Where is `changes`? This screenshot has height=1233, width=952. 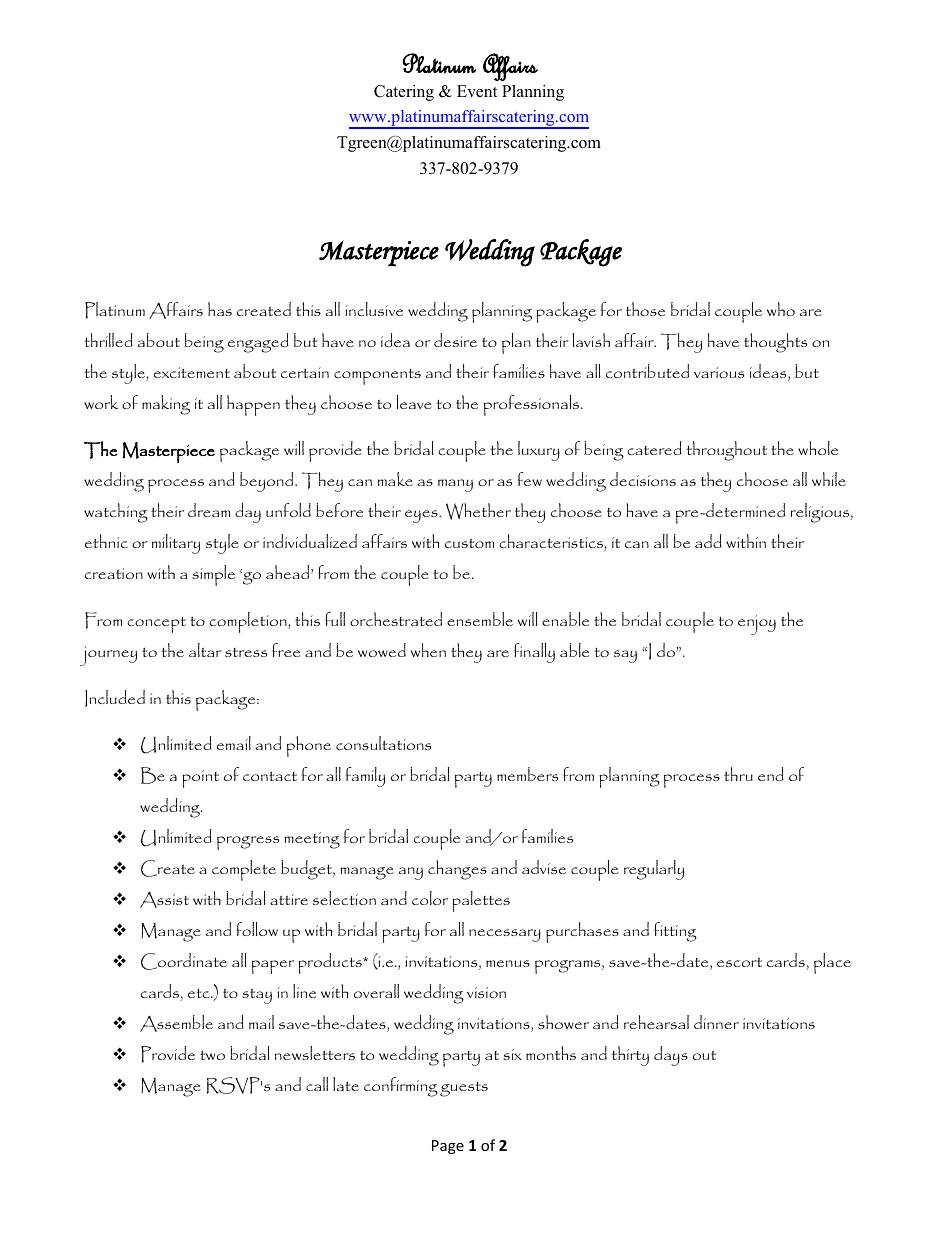 changes is located at coordinates (457, 870).
